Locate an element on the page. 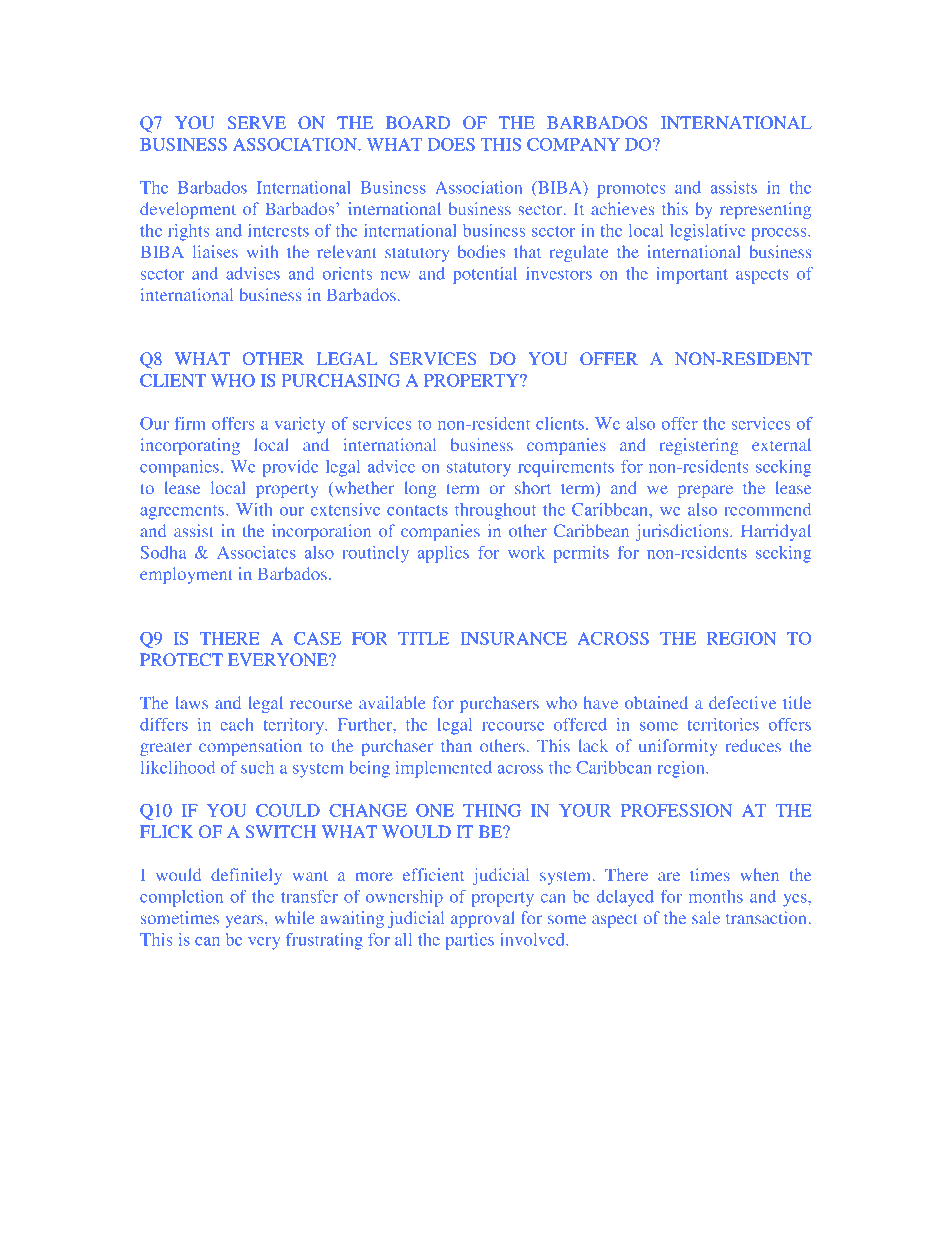 Image resolution: width=952 pixels, height=1233 pixels. representing is located at coordinates (765, 210).
